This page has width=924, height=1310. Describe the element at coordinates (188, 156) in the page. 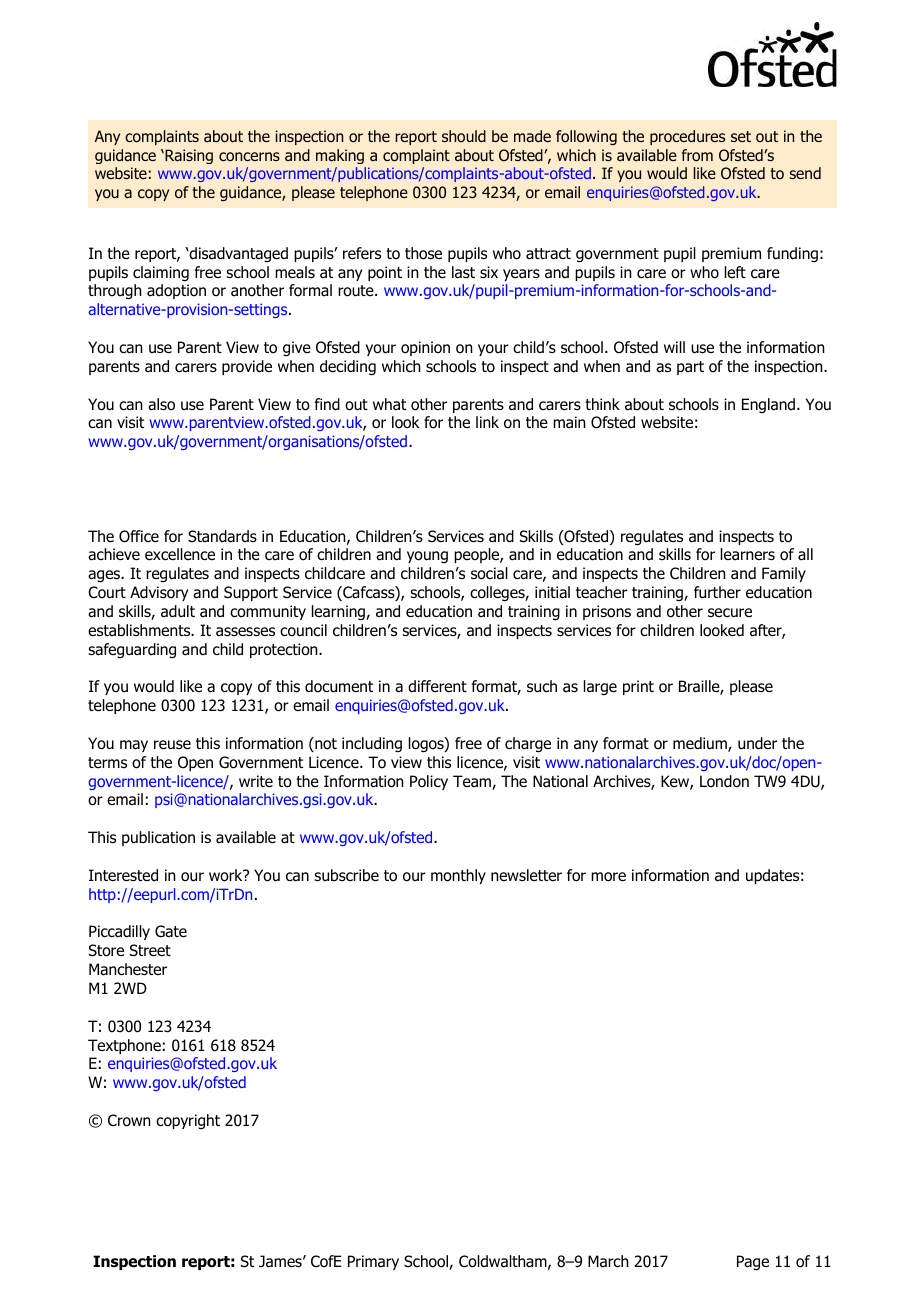

I see `Raising` at that location.
